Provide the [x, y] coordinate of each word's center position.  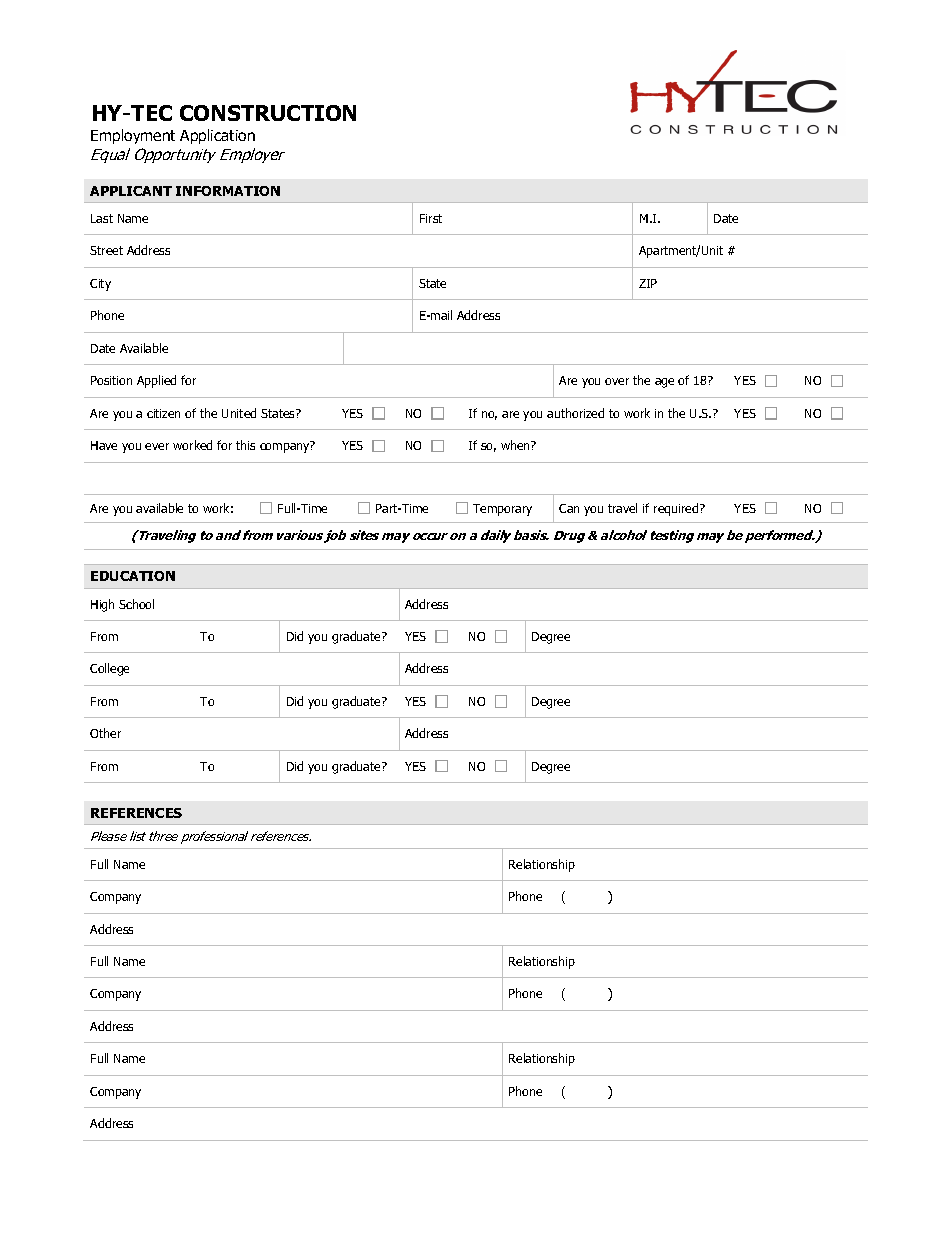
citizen [163, 413]
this [245, 445]
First [431, 218]
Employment [133, 136]
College [109, 669]
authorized [575, 413]
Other [105, 733]
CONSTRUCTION [268, 113]
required [677, 509]
